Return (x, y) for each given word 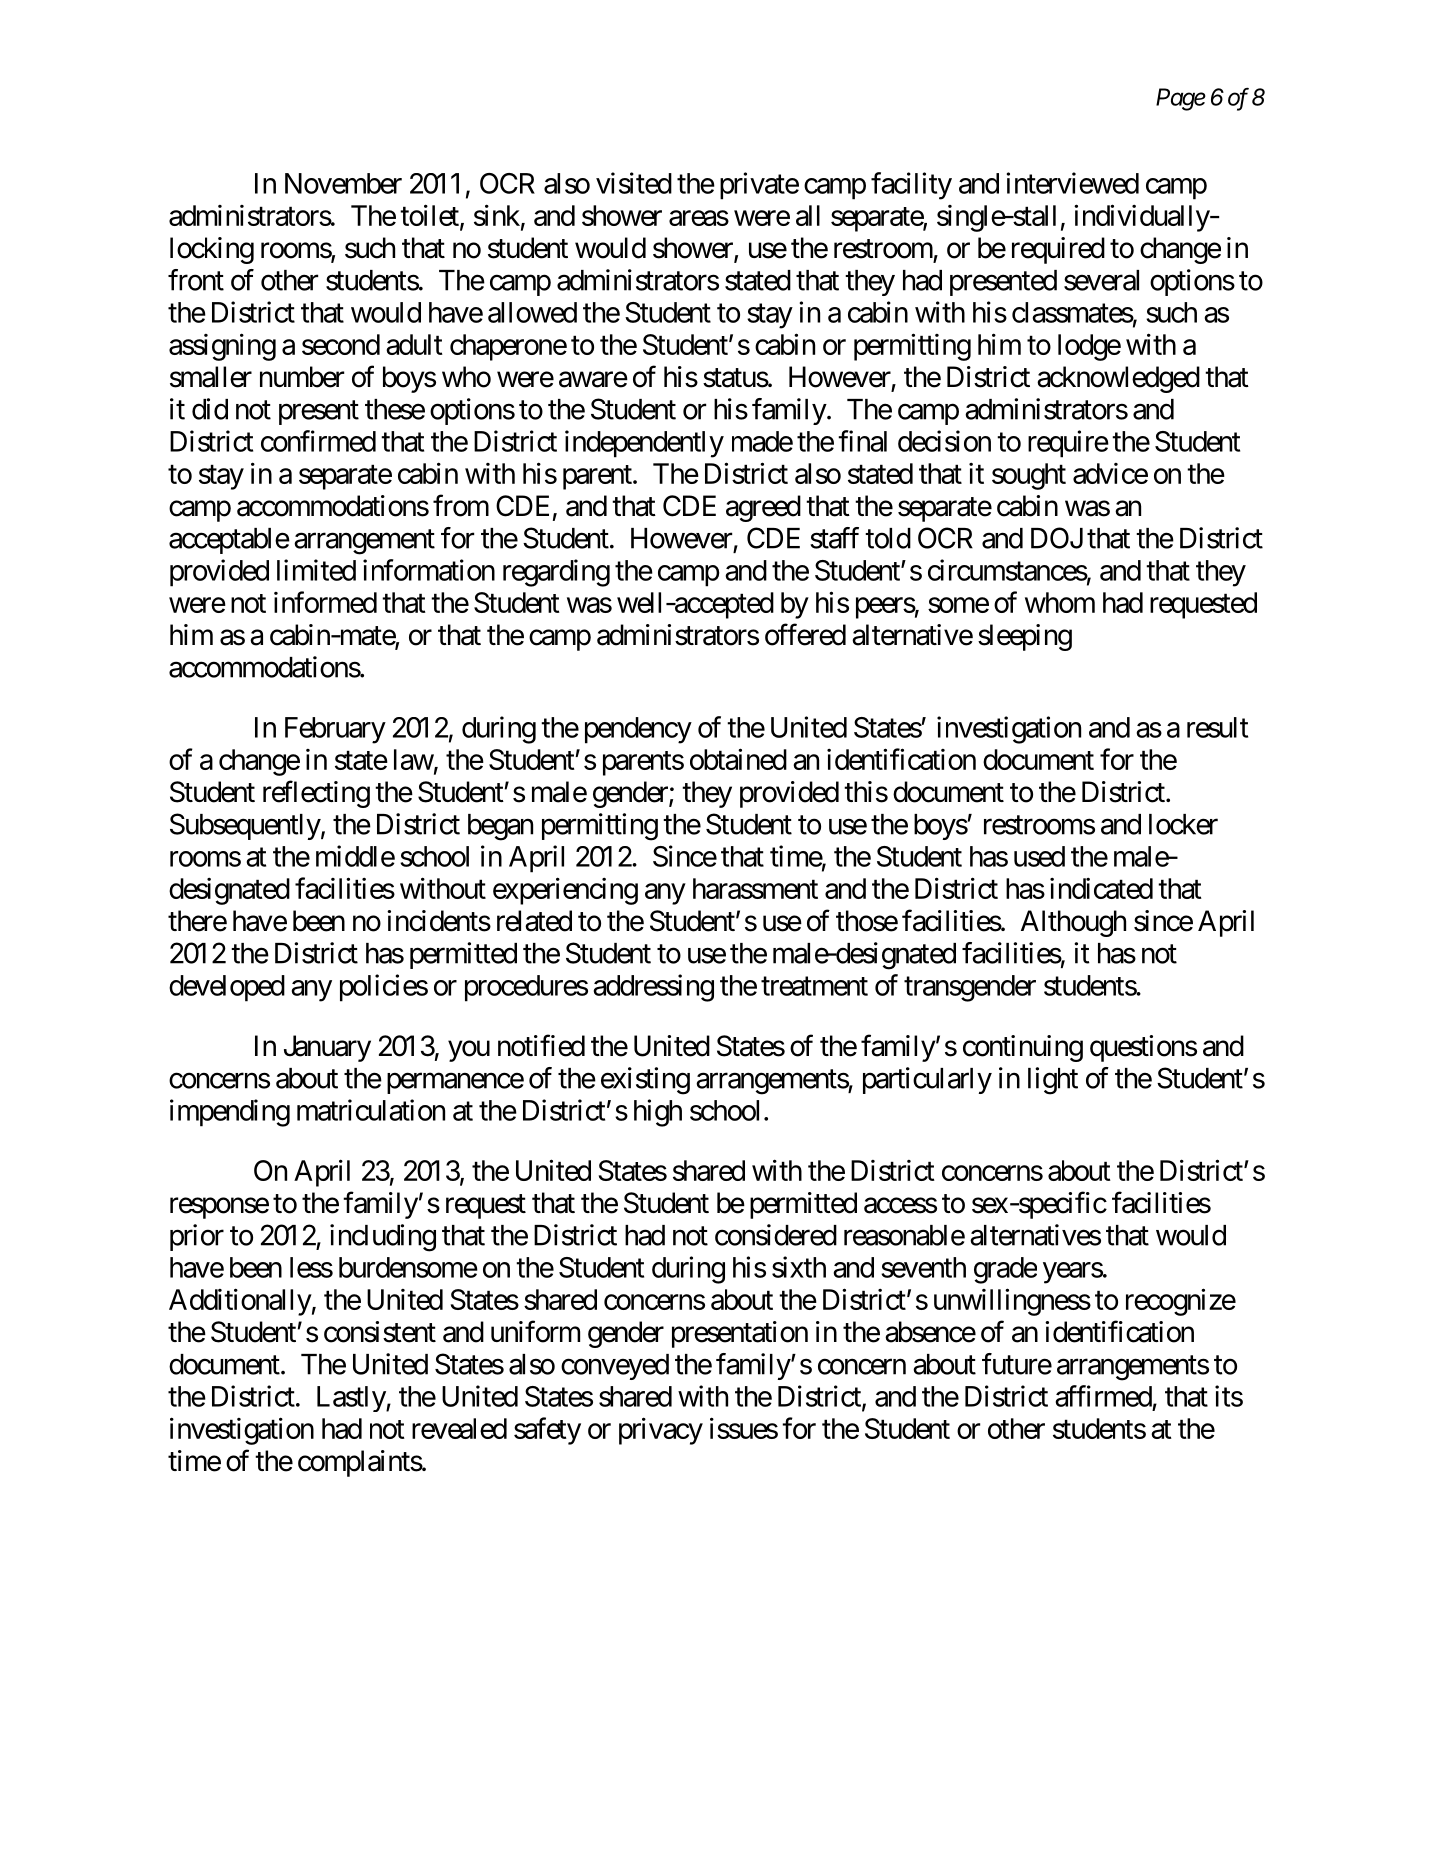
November (343, 183)
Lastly (352, 1399)
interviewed (1073, 183)
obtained (738, 759)
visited (634, 183)
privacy (661, 1431)
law (414, 759)
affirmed (1103, 1396)
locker (1183, 824)
